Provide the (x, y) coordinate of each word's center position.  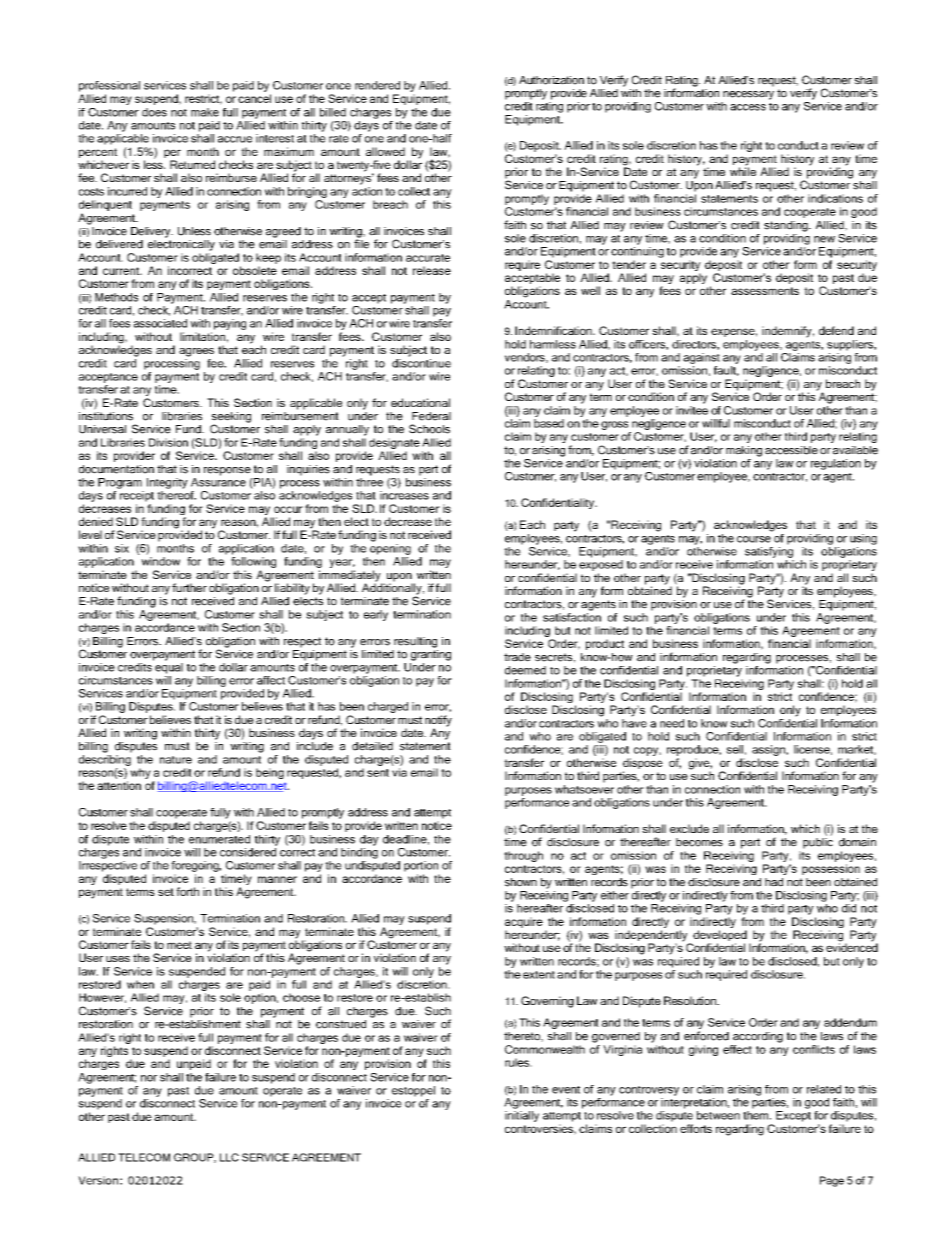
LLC (229, 1157)
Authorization (551, 80)
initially (522, 1116)
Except (793, 1116)
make (205, 112)
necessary (748, 95)
